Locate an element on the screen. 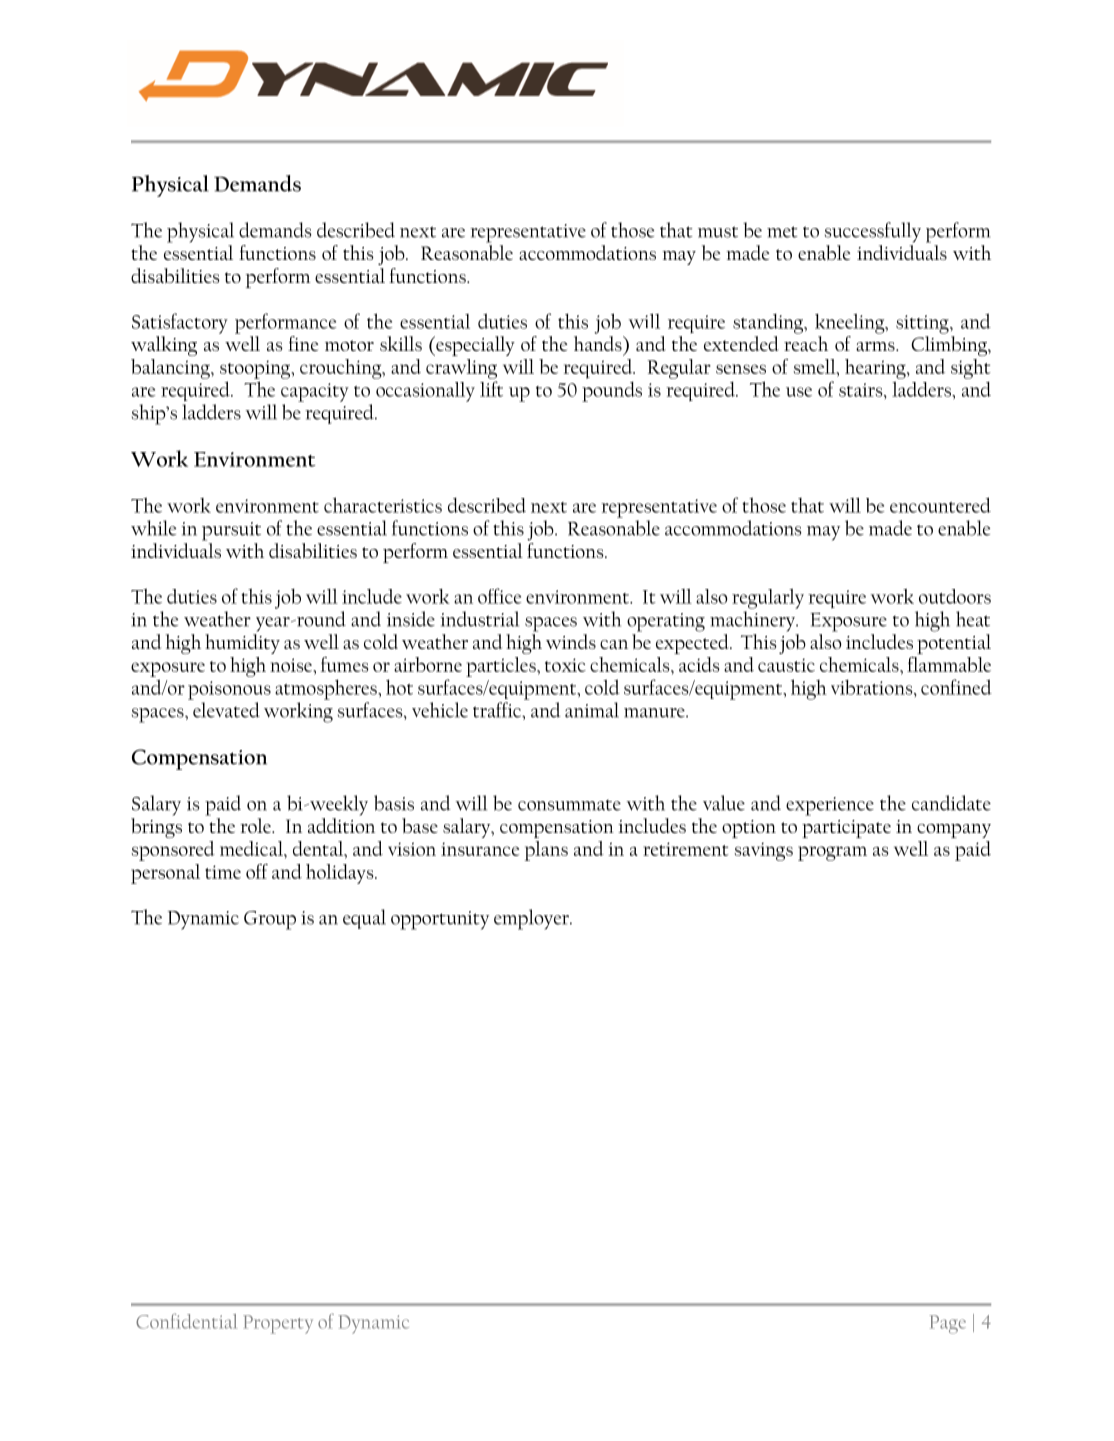 The height and width of the screenshot is (1441, 1114). plans is located at coordinates (546, 851).
